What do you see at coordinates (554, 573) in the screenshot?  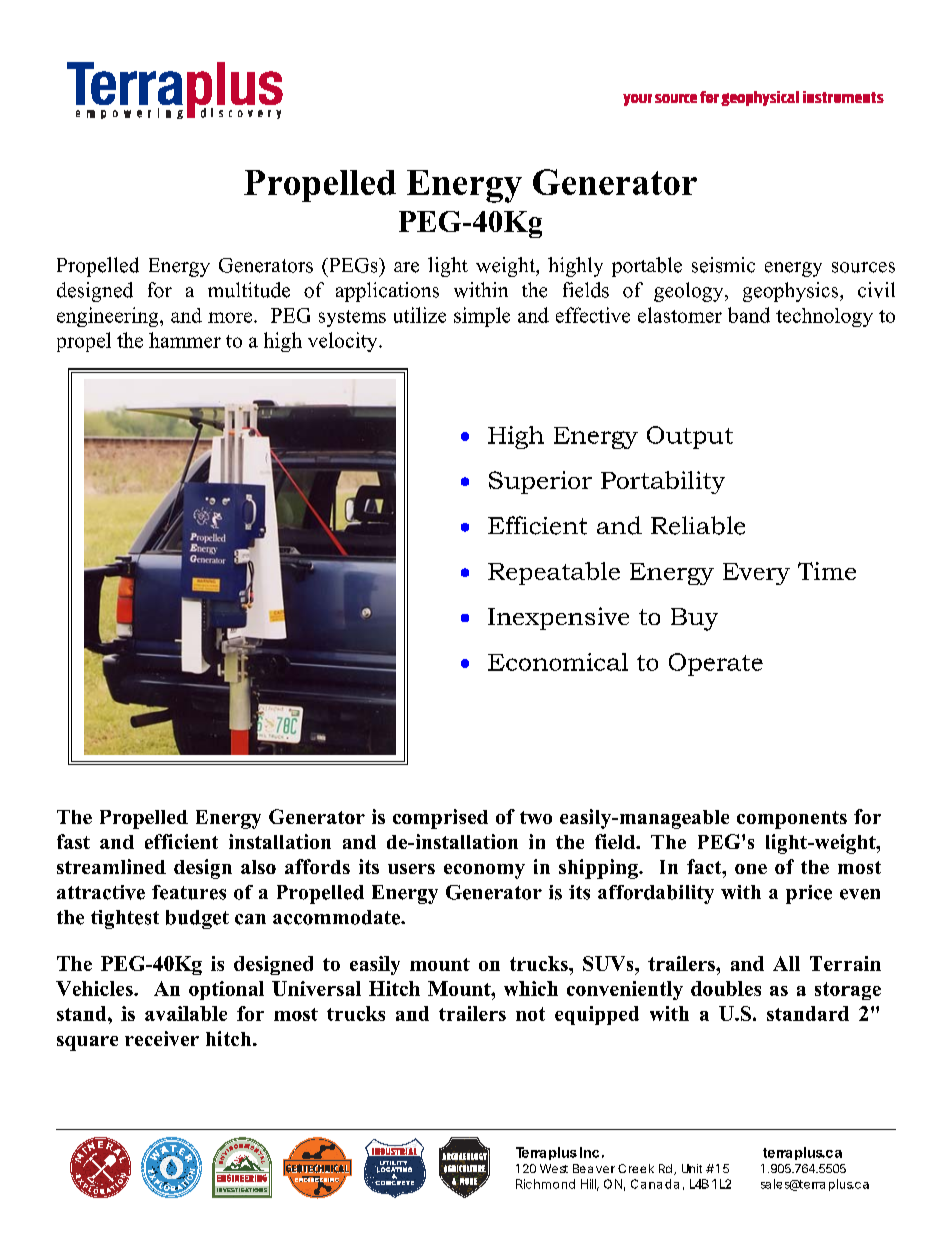 I see `Repeatable` at bounding box center [554, 573].
